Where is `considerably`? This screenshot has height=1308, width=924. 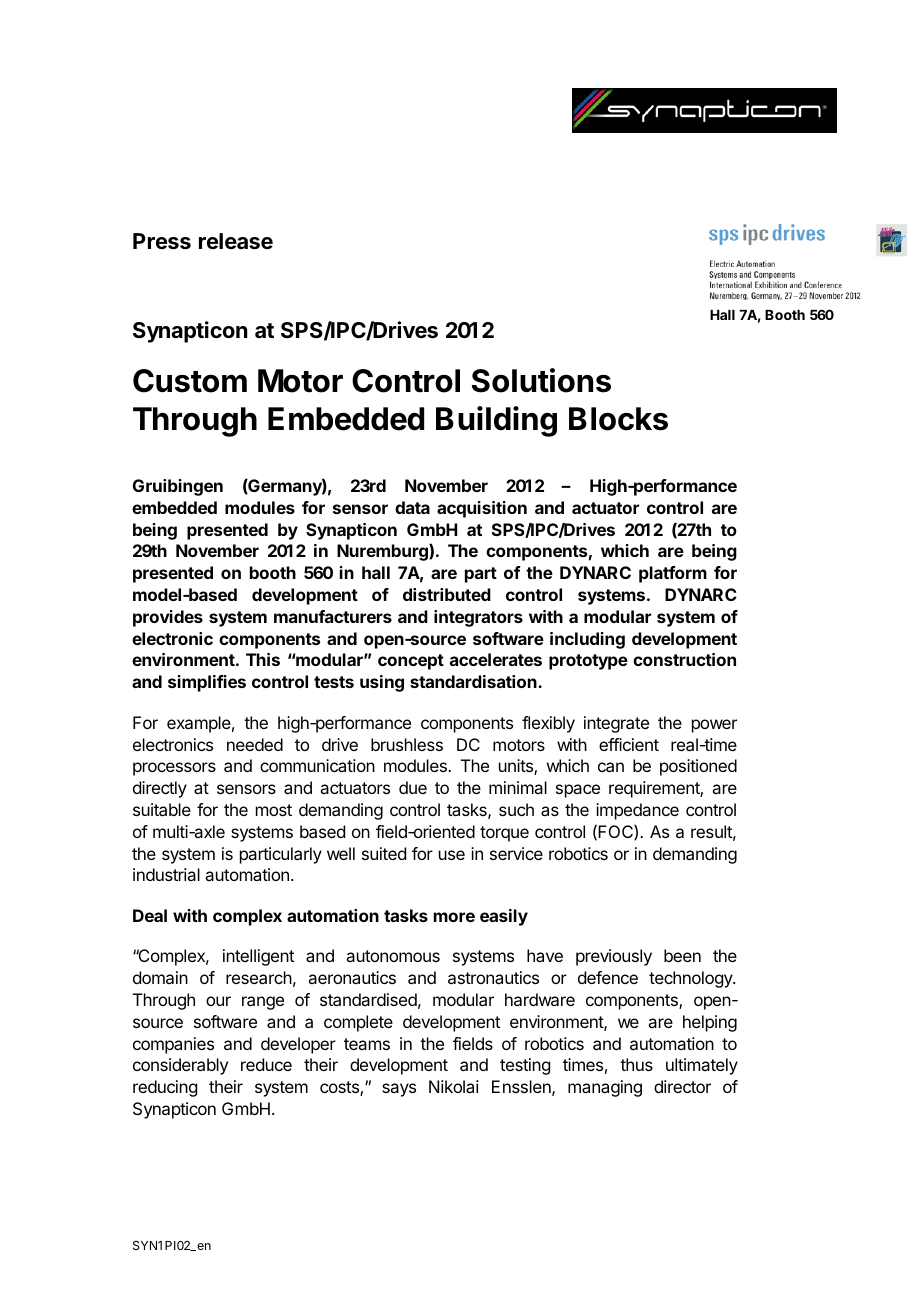
considerably is located at coordinates (180, 1066).
